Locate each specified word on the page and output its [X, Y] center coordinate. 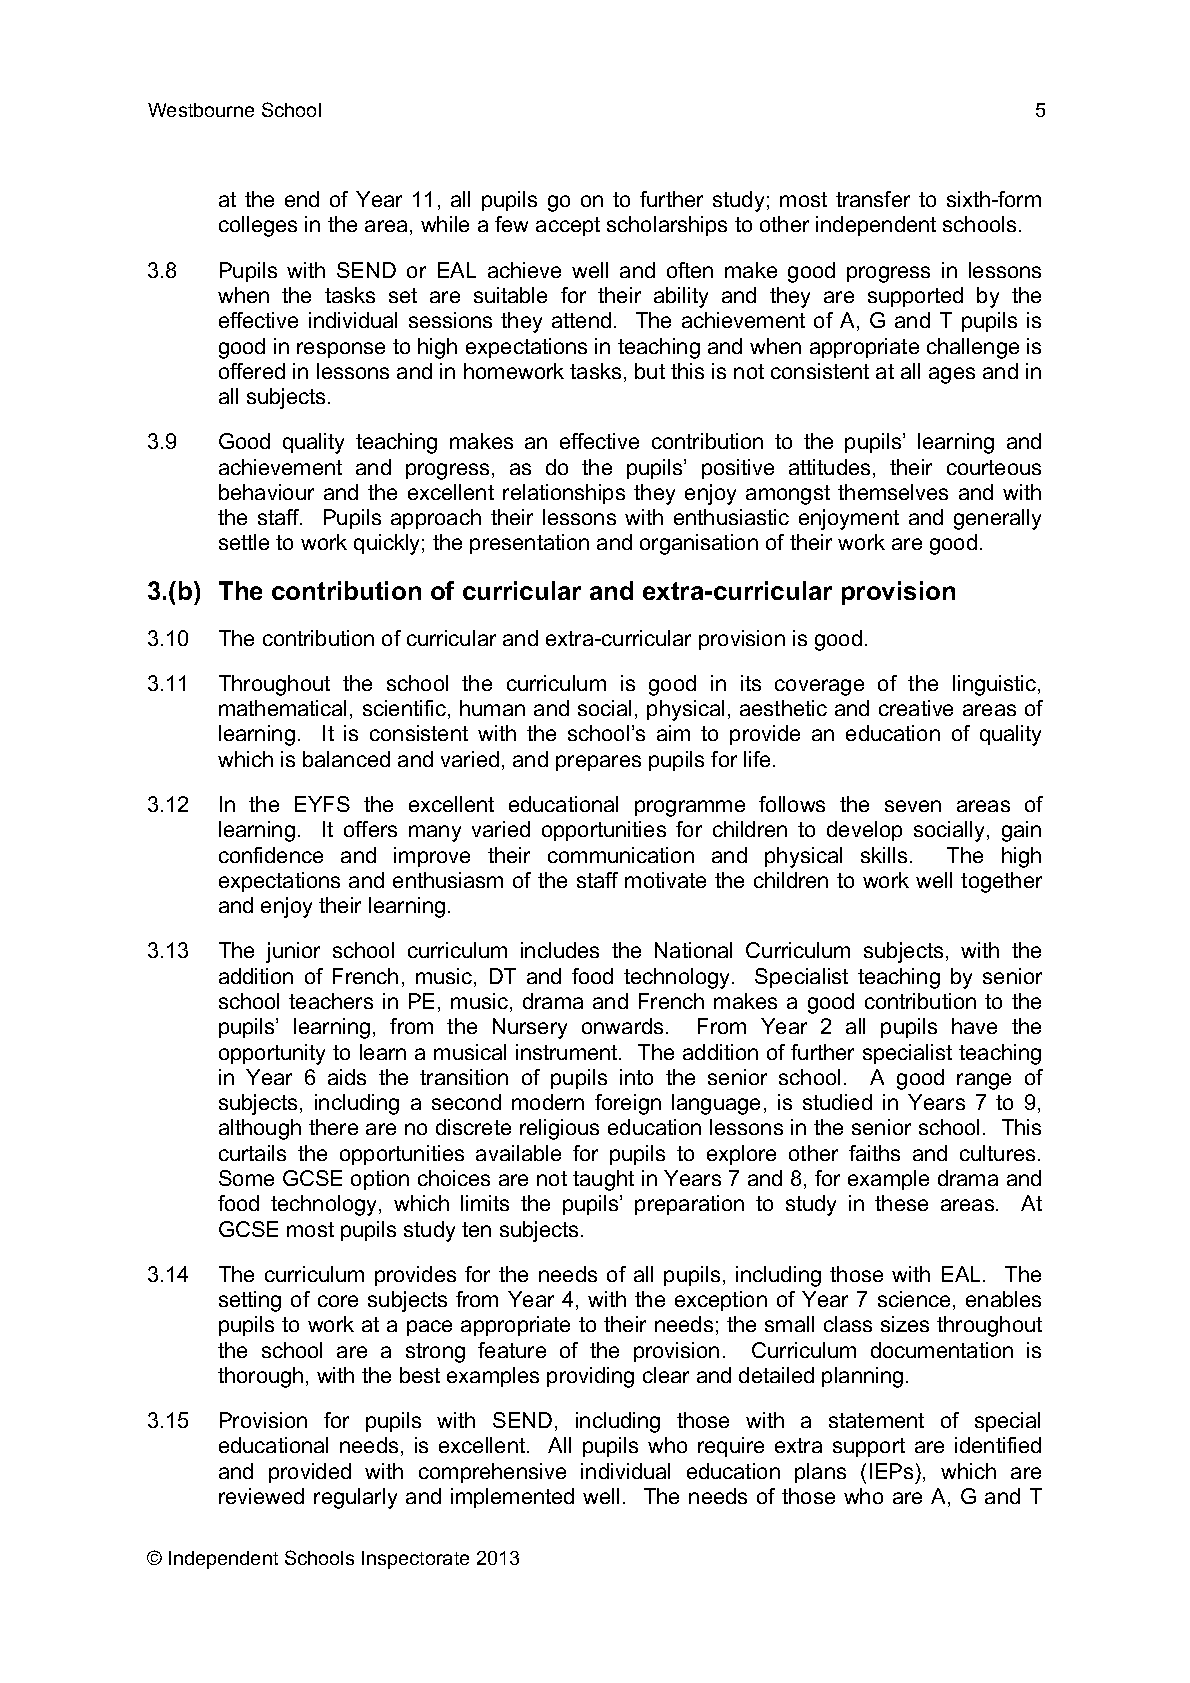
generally [997, 519]
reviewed [261, 1496]
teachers [331, 1001]
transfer [873, 199]
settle [244, 542]
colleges [258, 226]
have [974, 1026]
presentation [529, 544]
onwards [622, 1026]
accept [568, 226]
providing [590, 1377]
